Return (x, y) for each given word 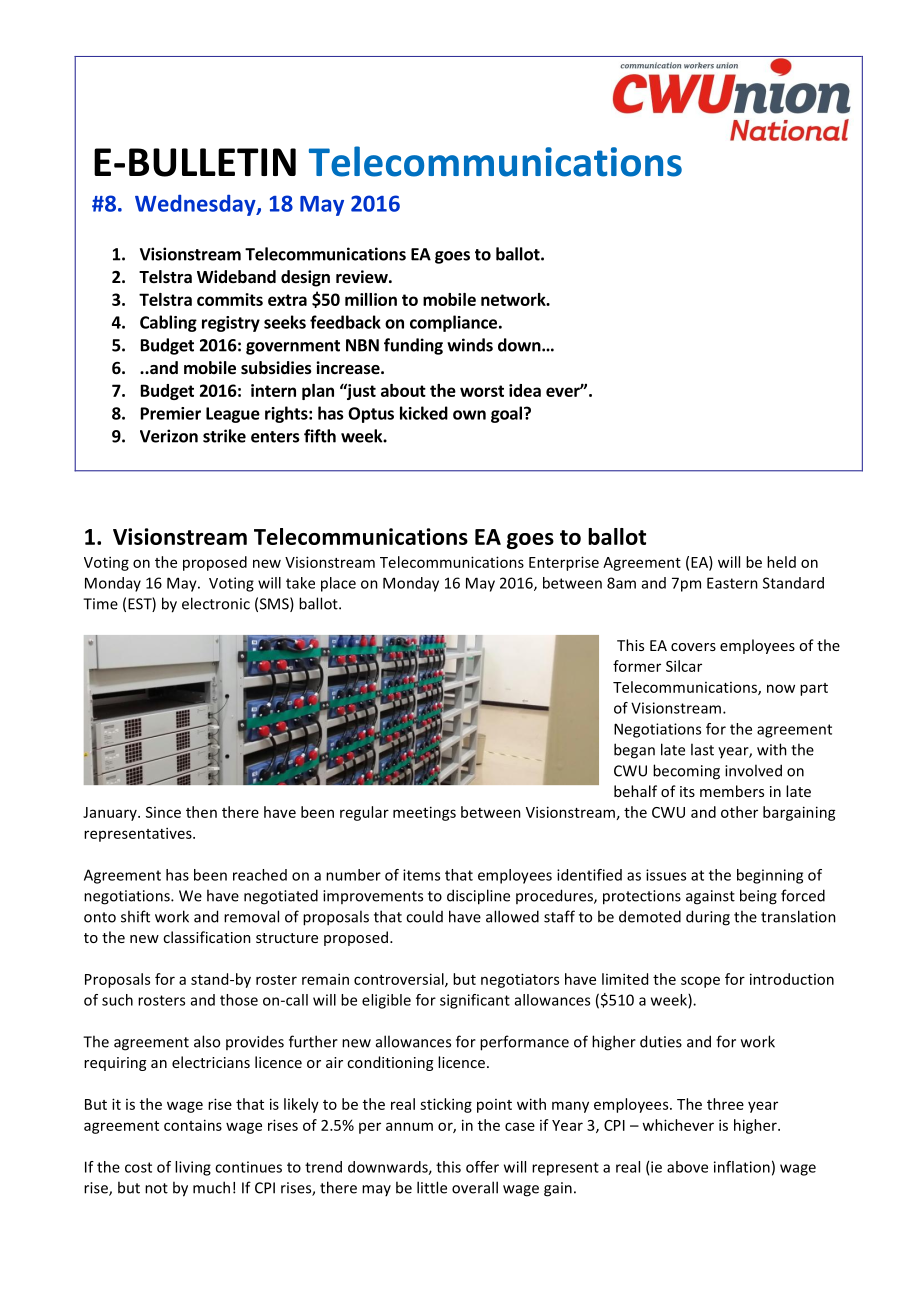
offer (482, 1167)
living (193, 1168)
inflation (742, 1167)
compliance (453, 323)
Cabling (168, 323)
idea (525, 390)
